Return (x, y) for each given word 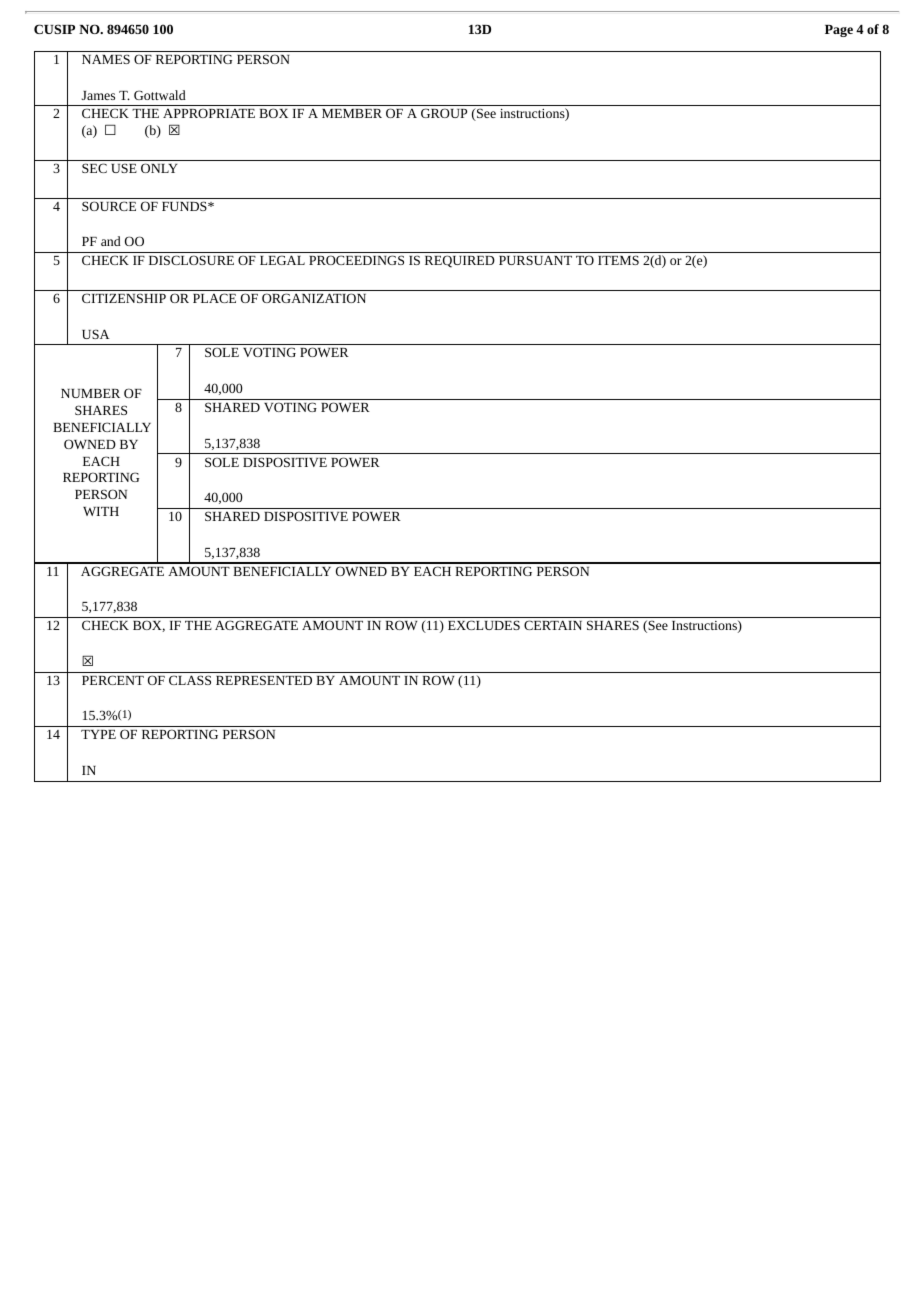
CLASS (190, 680)
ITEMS (618, 260)
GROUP (444, 113)
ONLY (159, 168)
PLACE (214, 298)
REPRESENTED (264, 680)
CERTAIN (553, 625)
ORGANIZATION (314, 298)
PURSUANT (535, 260)
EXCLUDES (484, 625)
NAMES (106, 59)
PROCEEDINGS (356, 260)
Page (839, 31)
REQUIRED (460, 261)
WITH (101, 511)
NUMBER (90, 393)
